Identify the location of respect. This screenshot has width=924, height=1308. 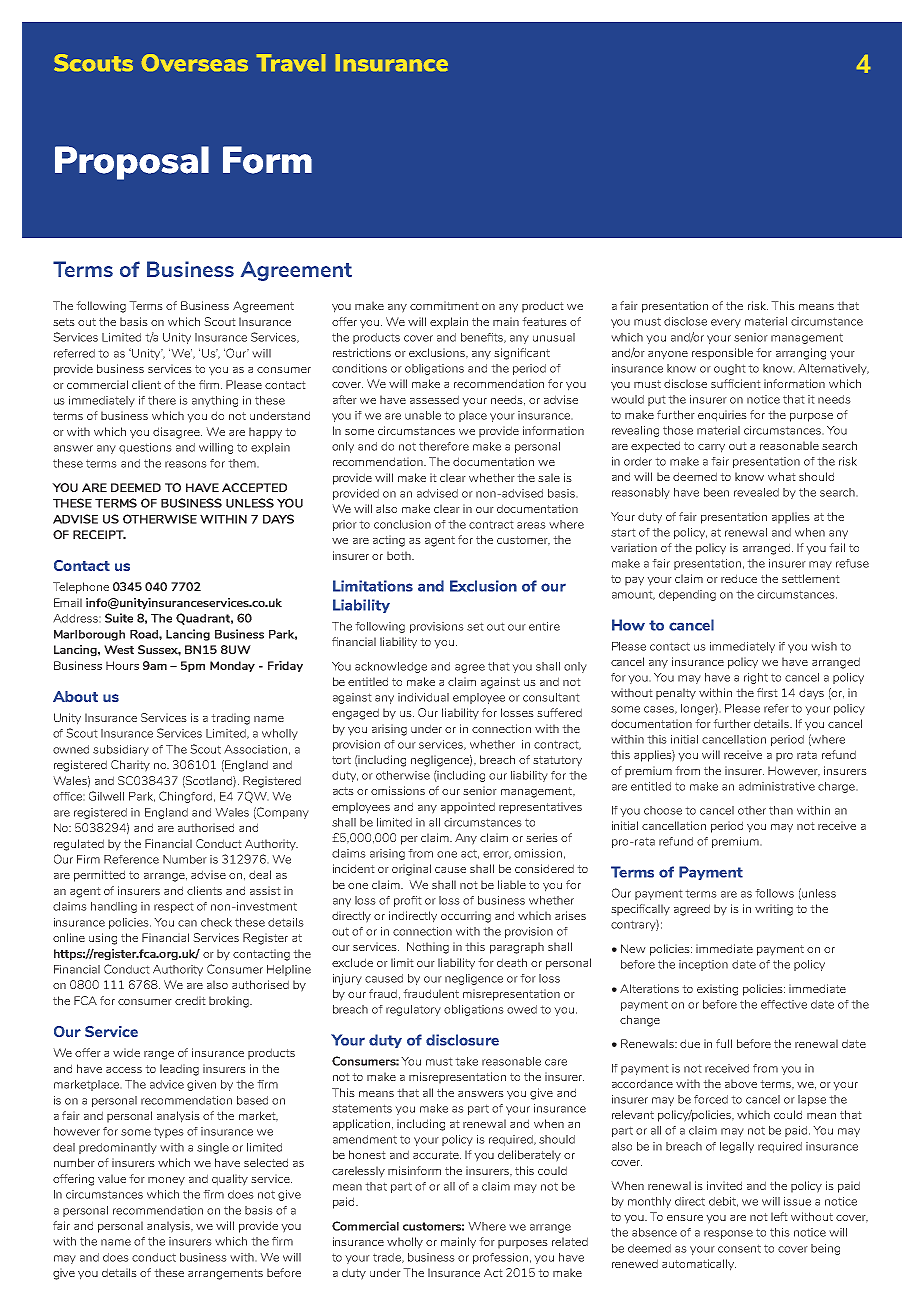
(174, 907).
